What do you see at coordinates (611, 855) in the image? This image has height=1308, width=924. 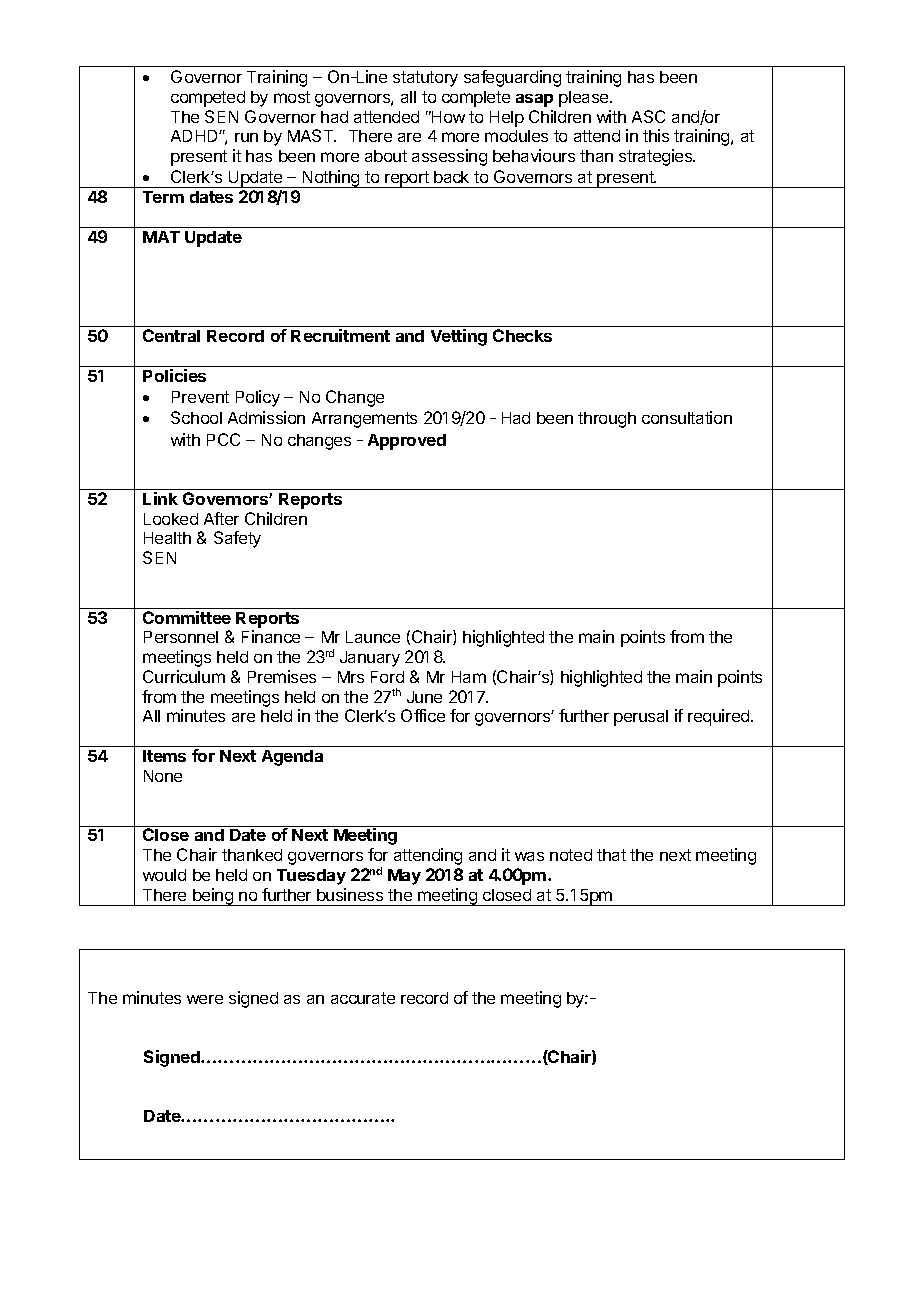 I see `that` at bounding box center [611, 855].
